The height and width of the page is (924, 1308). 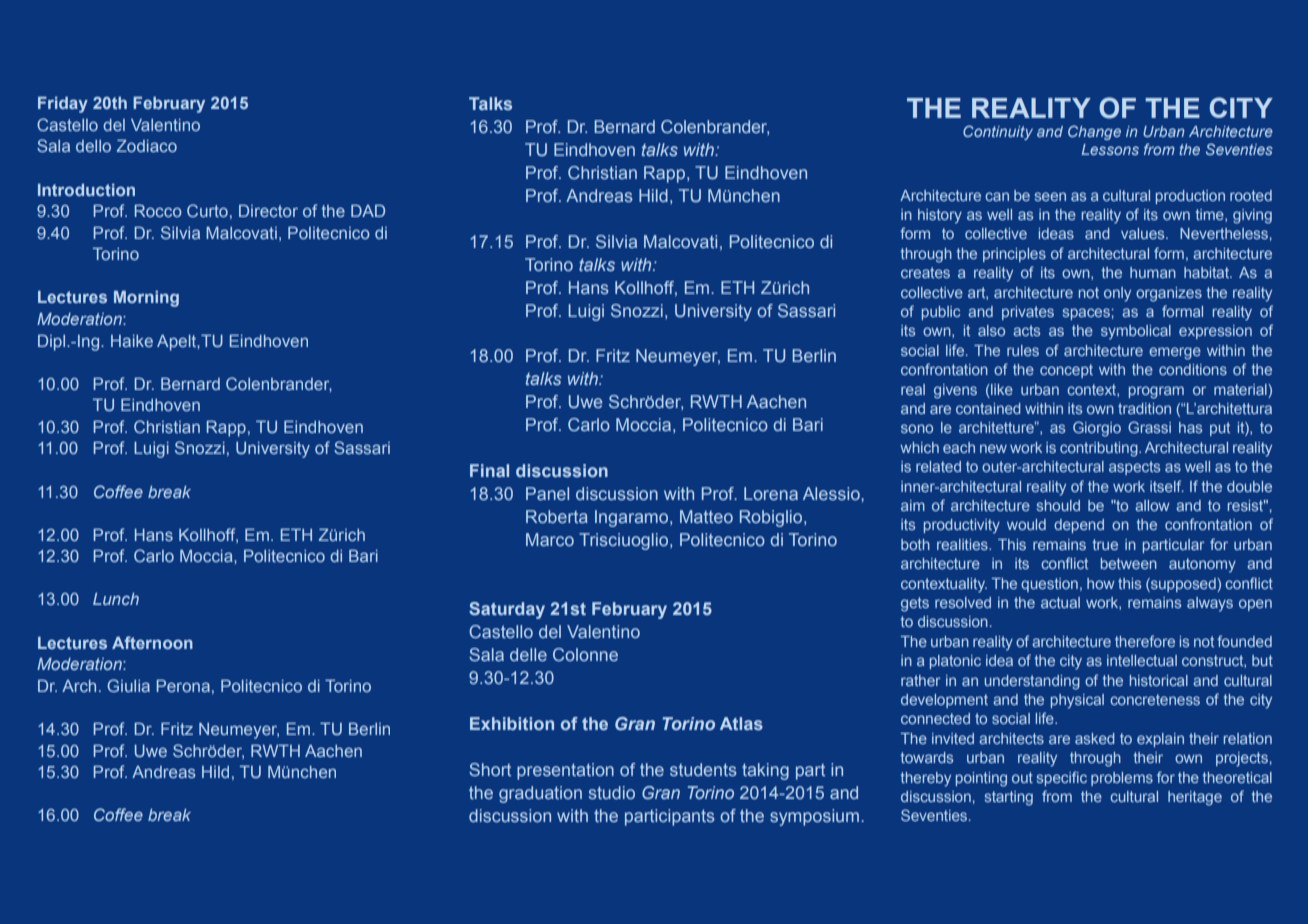 I want to click on Continuity, so click(x=998, y=132).
